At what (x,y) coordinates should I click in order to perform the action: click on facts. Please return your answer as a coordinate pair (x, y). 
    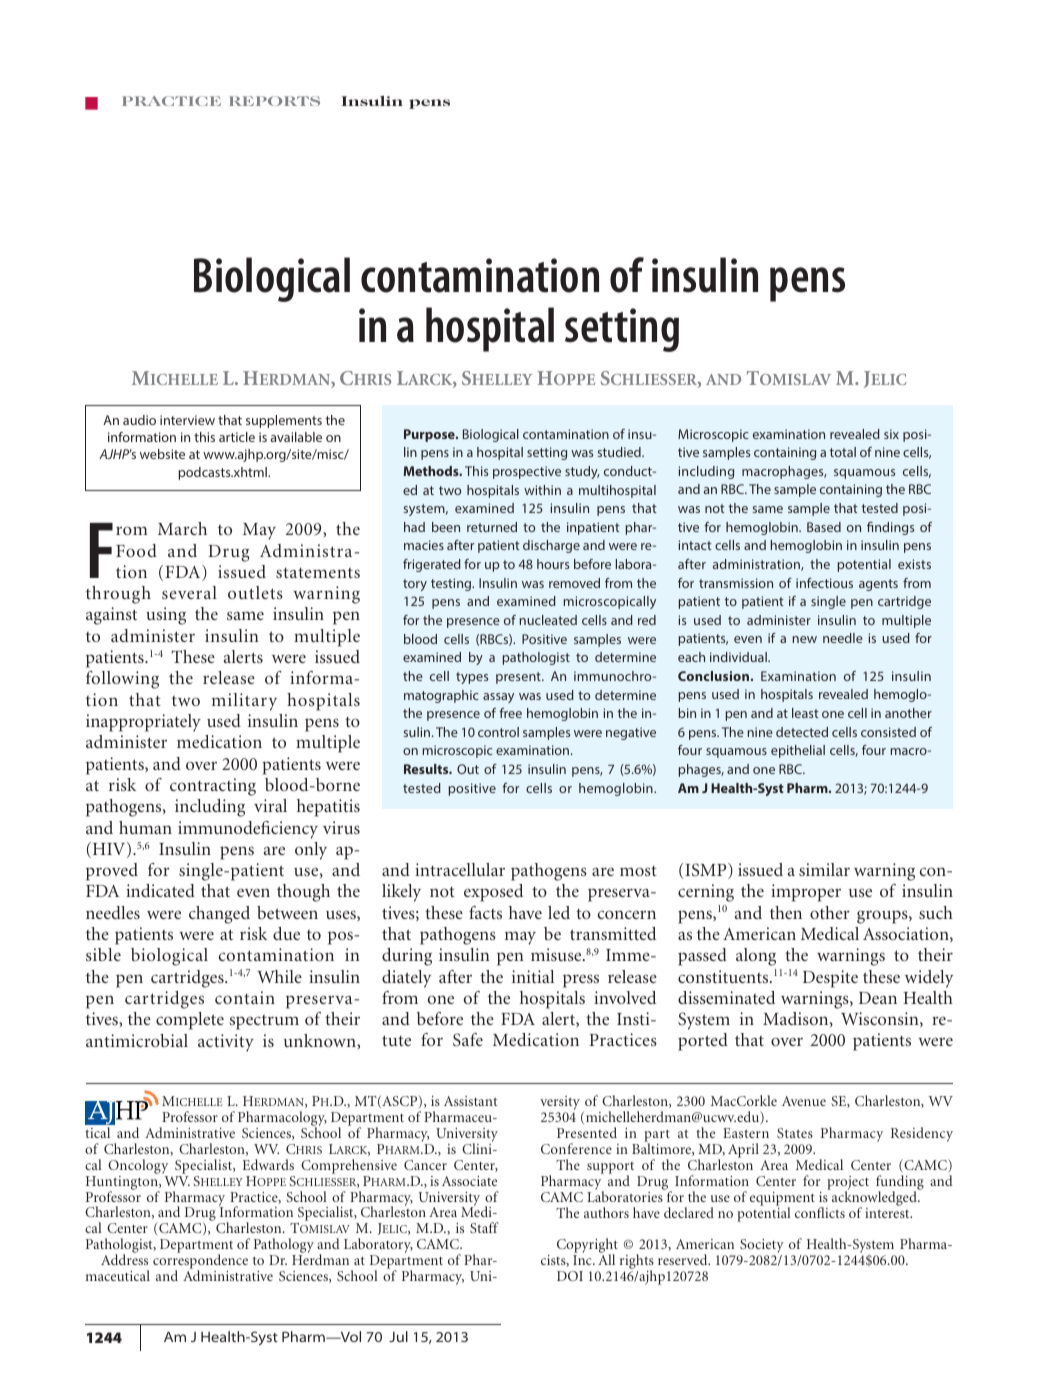
    Looking at the image, I should click on (485, 912).
